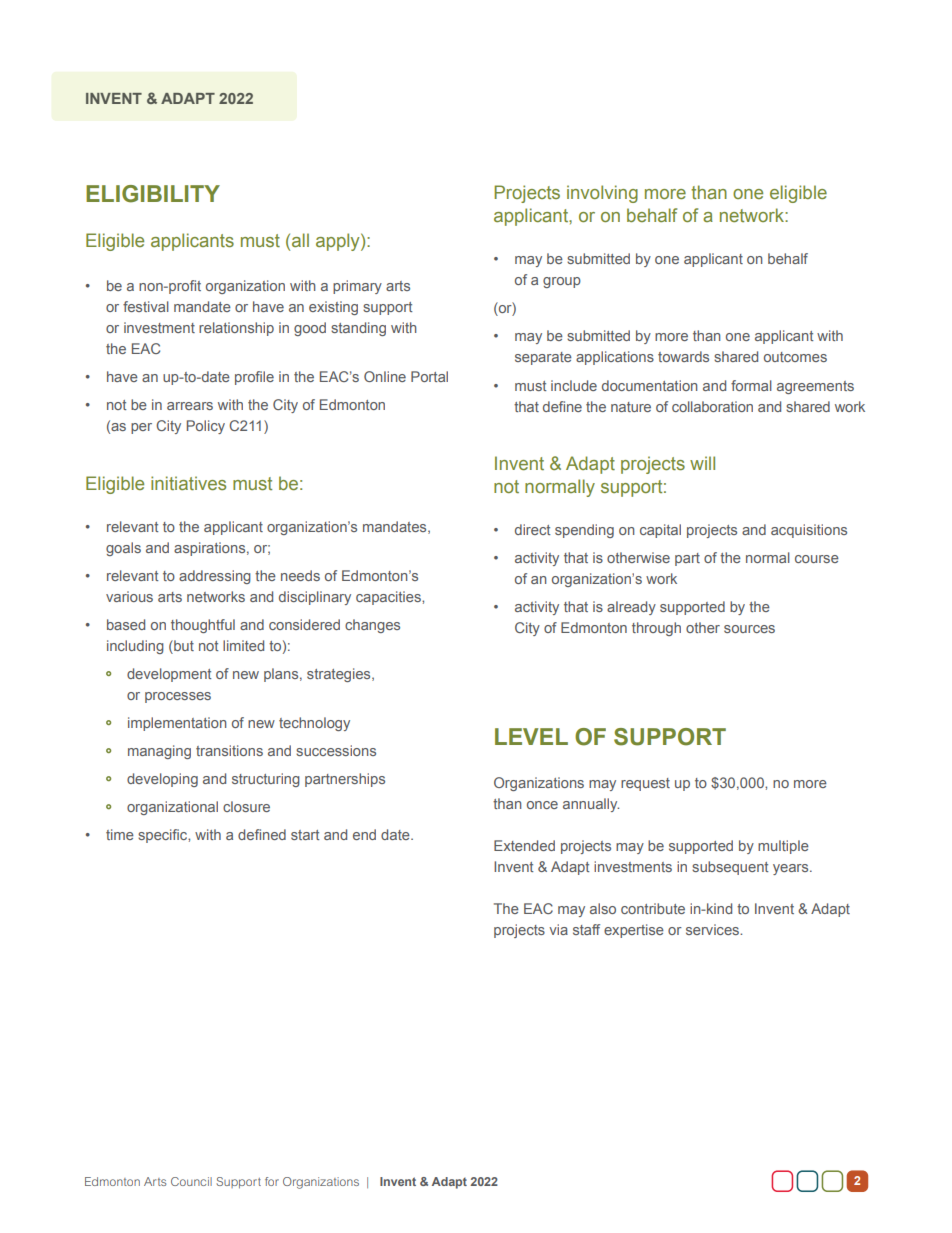 The image size is (952, 1233). Describe the element at coordinates (558, 929) in the page. I see `via` at that location.
